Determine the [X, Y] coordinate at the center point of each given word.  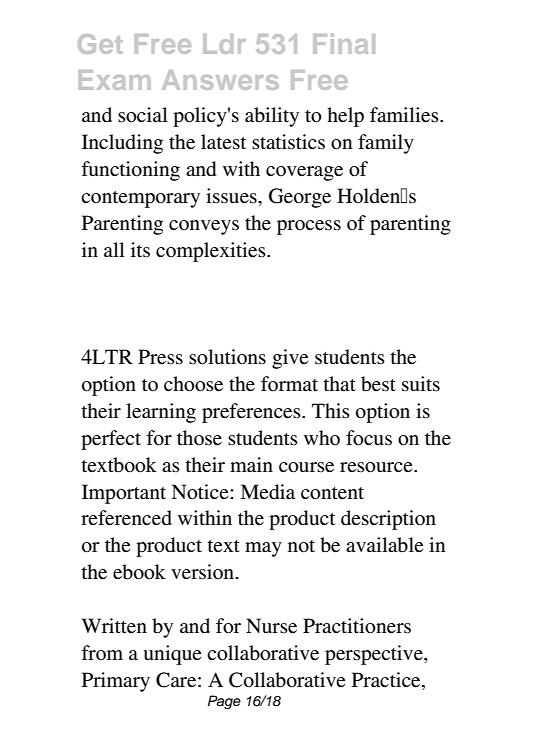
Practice [387, 680]
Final [344, 44]
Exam [115, 80]
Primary [116, 682]
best [378, 384]
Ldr [224, 44]
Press [160, 357]
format [289, 384]
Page [224, 702]
